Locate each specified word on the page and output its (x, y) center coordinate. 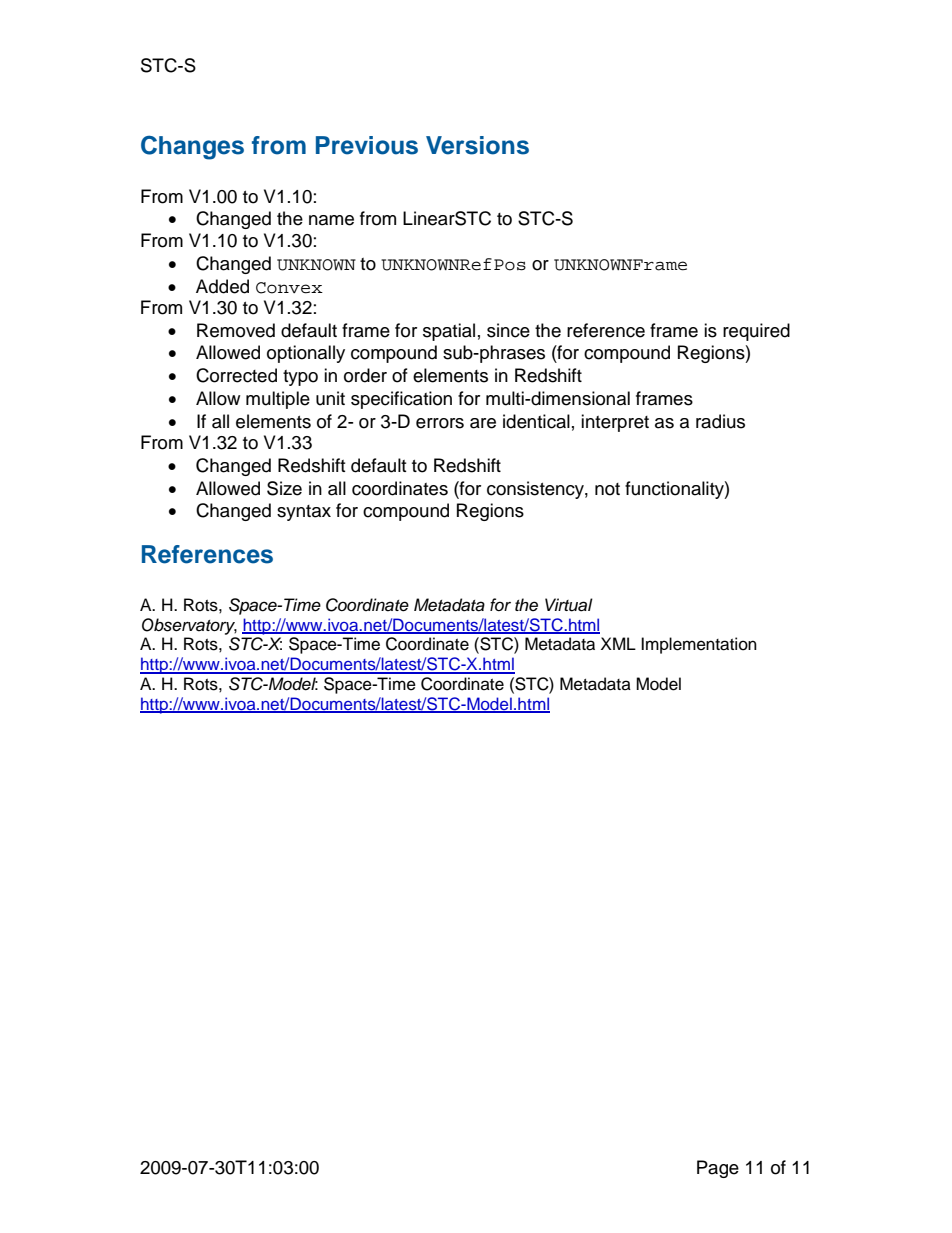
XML (618, 643)
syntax (304, 513)
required (756, 332)
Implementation (699, 645)
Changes (192, 147)
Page (718, 1169)
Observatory (189, 626)
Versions (477, 145)
